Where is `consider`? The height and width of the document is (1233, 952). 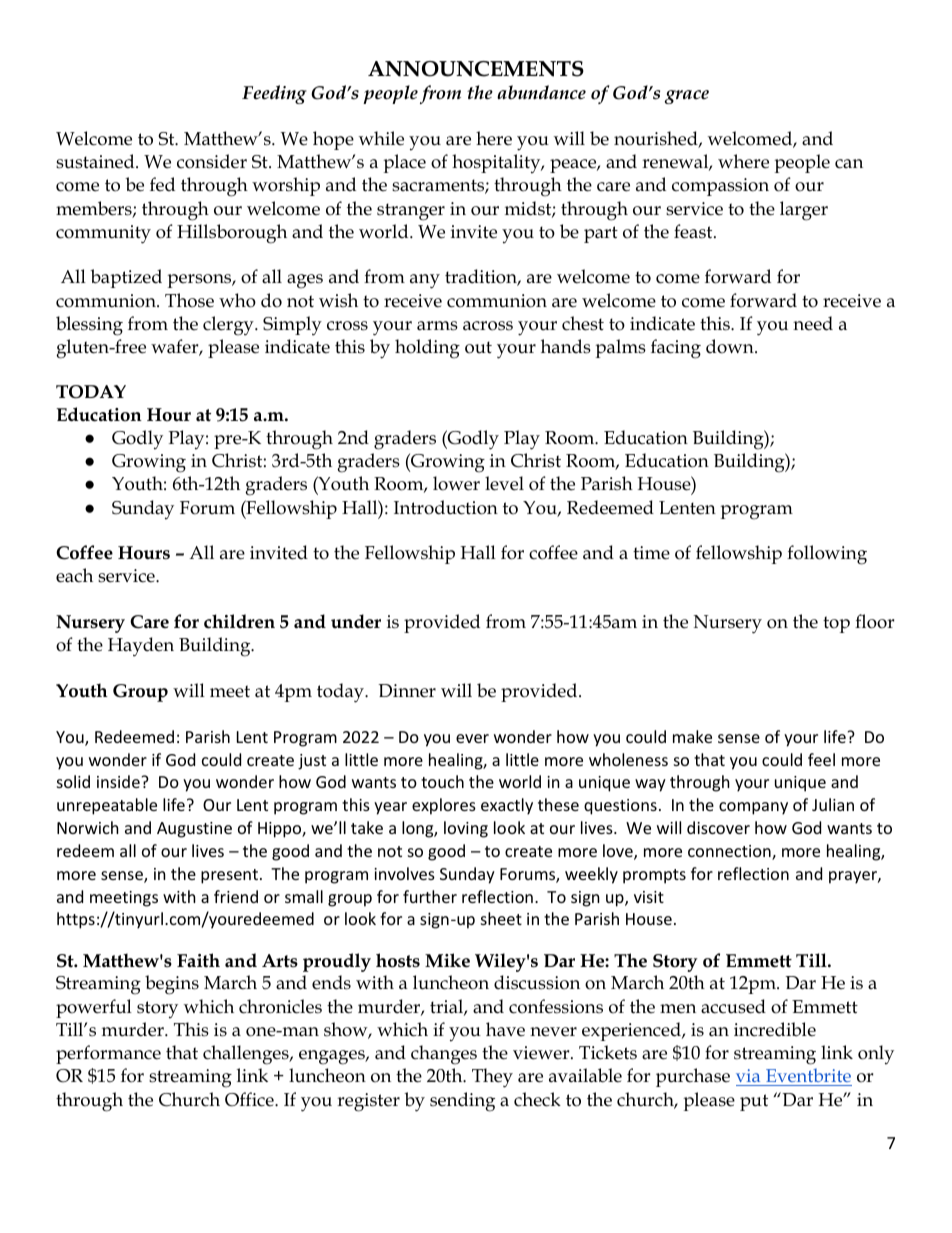
consider is located at coordinates (212, 161).
